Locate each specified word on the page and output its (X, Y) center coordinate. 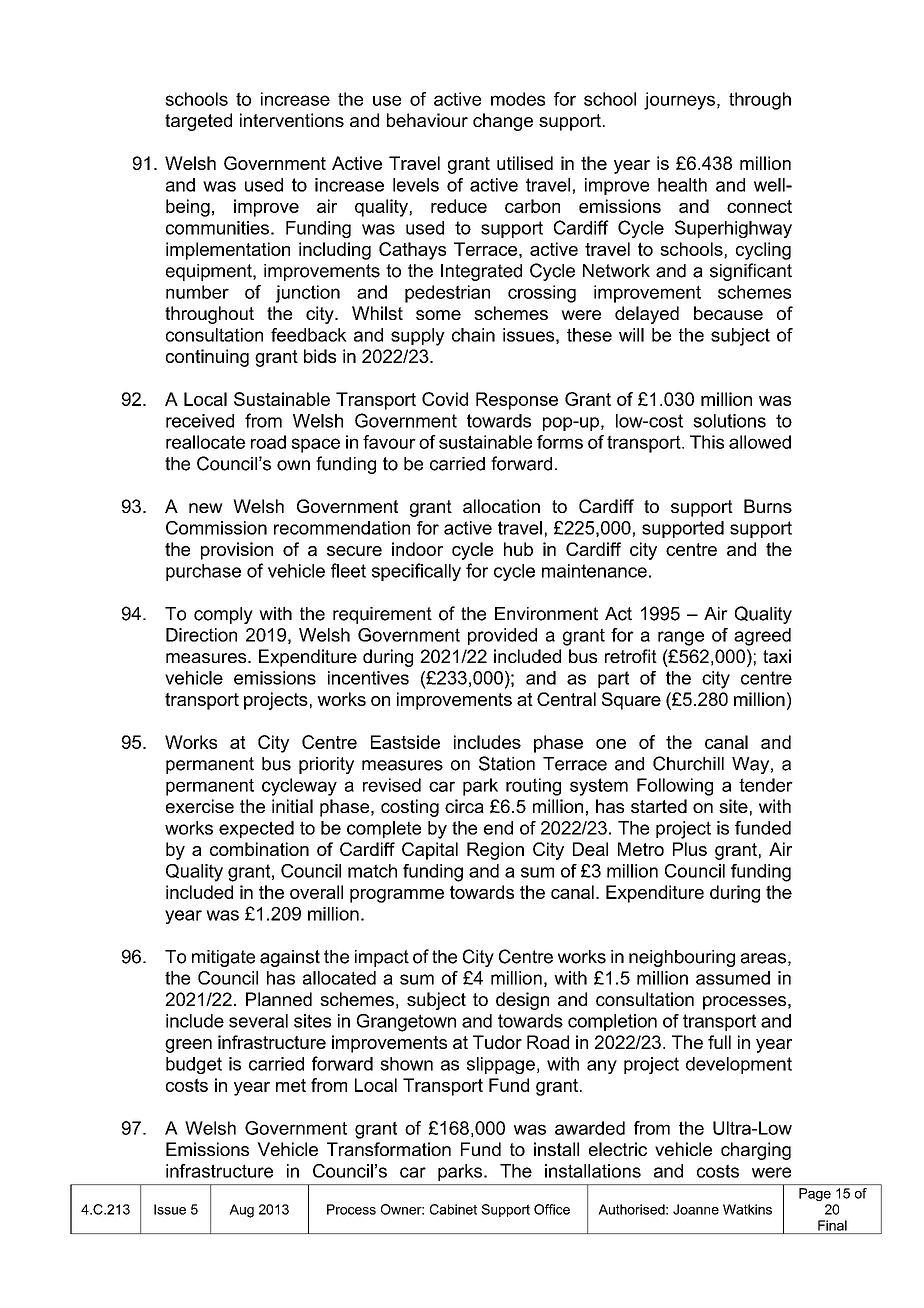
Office (552, 1209)
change (503, 122)
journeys (679, 101)
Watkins (747, 1209)
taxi (777, 656)
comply (223, 615)
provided (502, 636)
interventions (292, 120)
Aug (241, 1211)
